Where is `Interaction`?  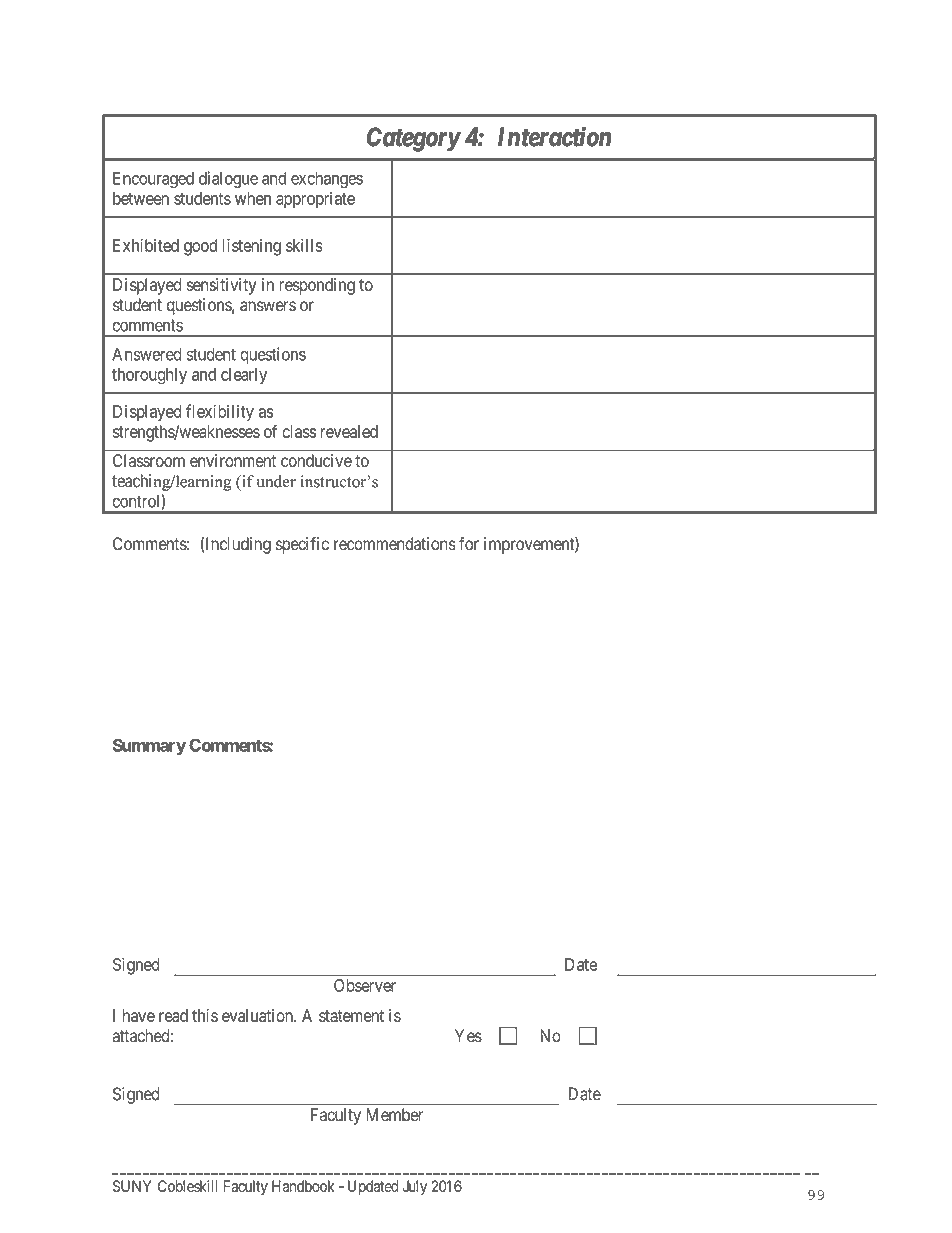 Interaction is located at coordinates (554, 136).
